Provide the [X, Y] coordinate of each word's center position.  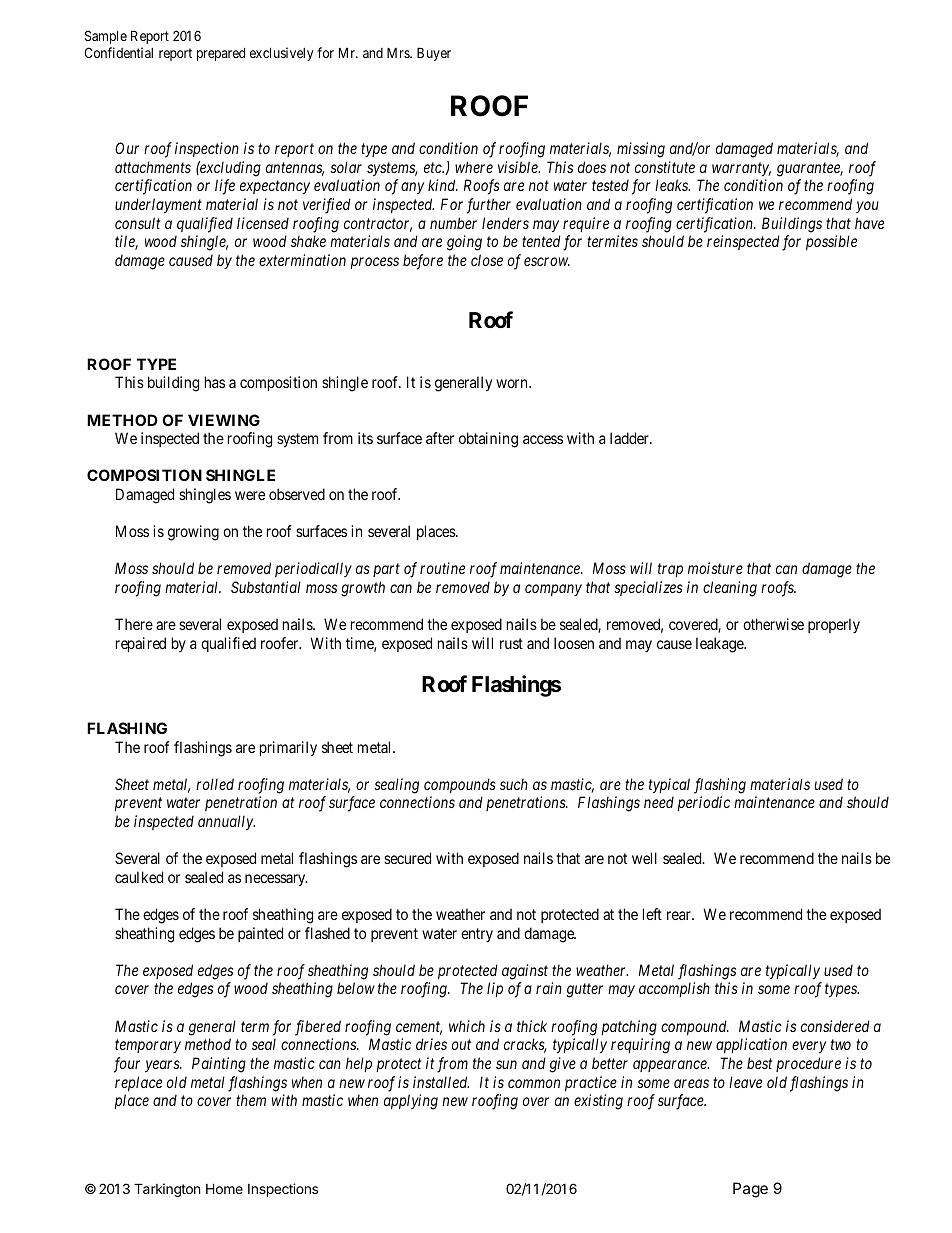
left [652, 914]
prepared [221, 54]
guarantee [810, 169]
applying [411, 1102]
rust [511, 643]
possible [831, 242]
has [215, 382]
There [134, 624]
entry [477, 935]
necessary [276, 880]
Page [750, 1190]
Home [224, 1188]
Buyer [434, 54]
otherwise [773, 624]
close [487, 260]
